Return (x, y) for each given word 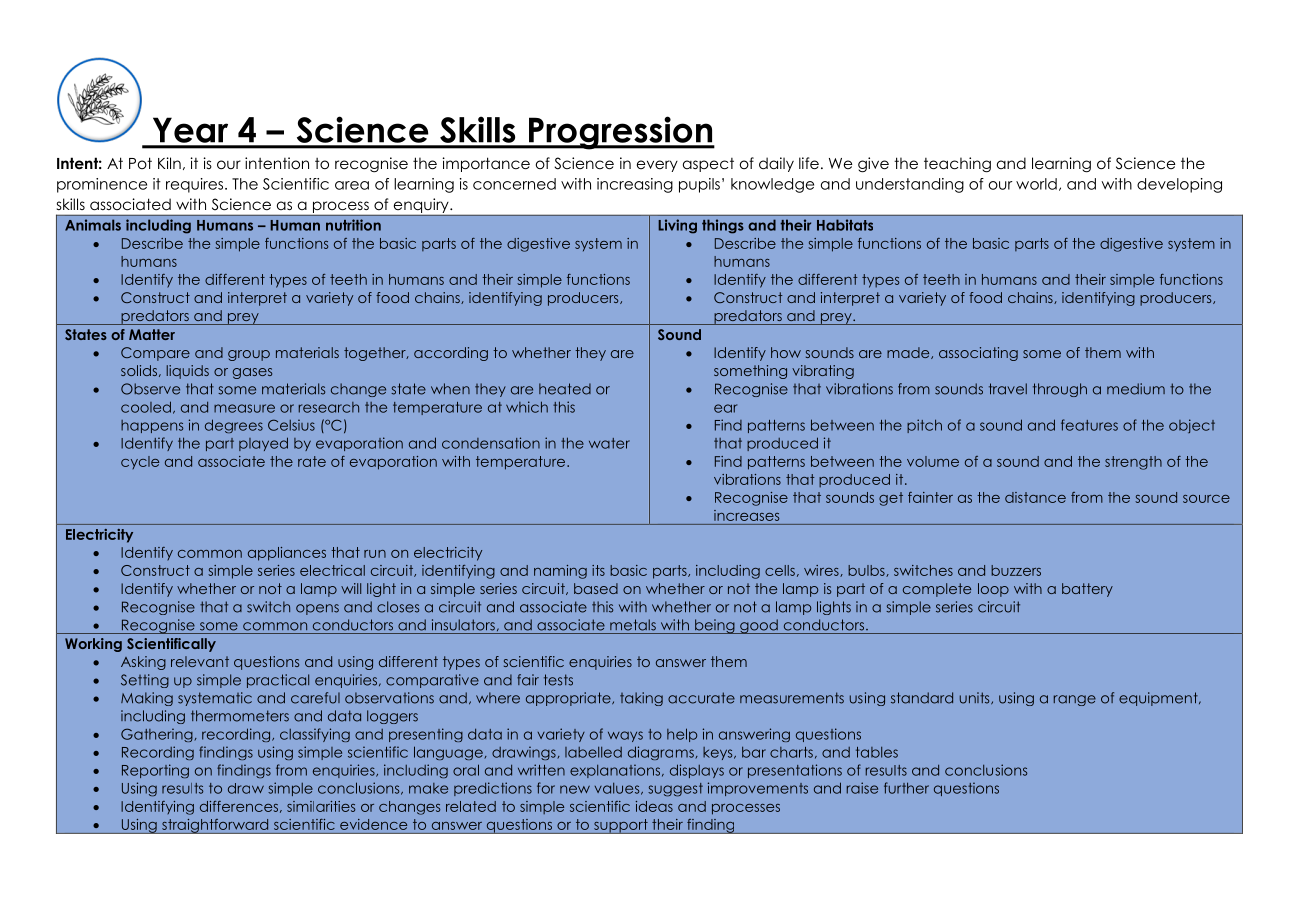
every (657, 166)
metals (633, 625)
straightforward (215, 826)
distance (1035, 497)
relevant (200, 661)
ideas (654, 806)
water (609, 443)
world (1036, 184)
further (906, 788)
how (786, 352)
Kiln (169, 163)
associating (978, 354)
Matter (152, 334)
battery (1087, 590)
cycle (140, 462)
